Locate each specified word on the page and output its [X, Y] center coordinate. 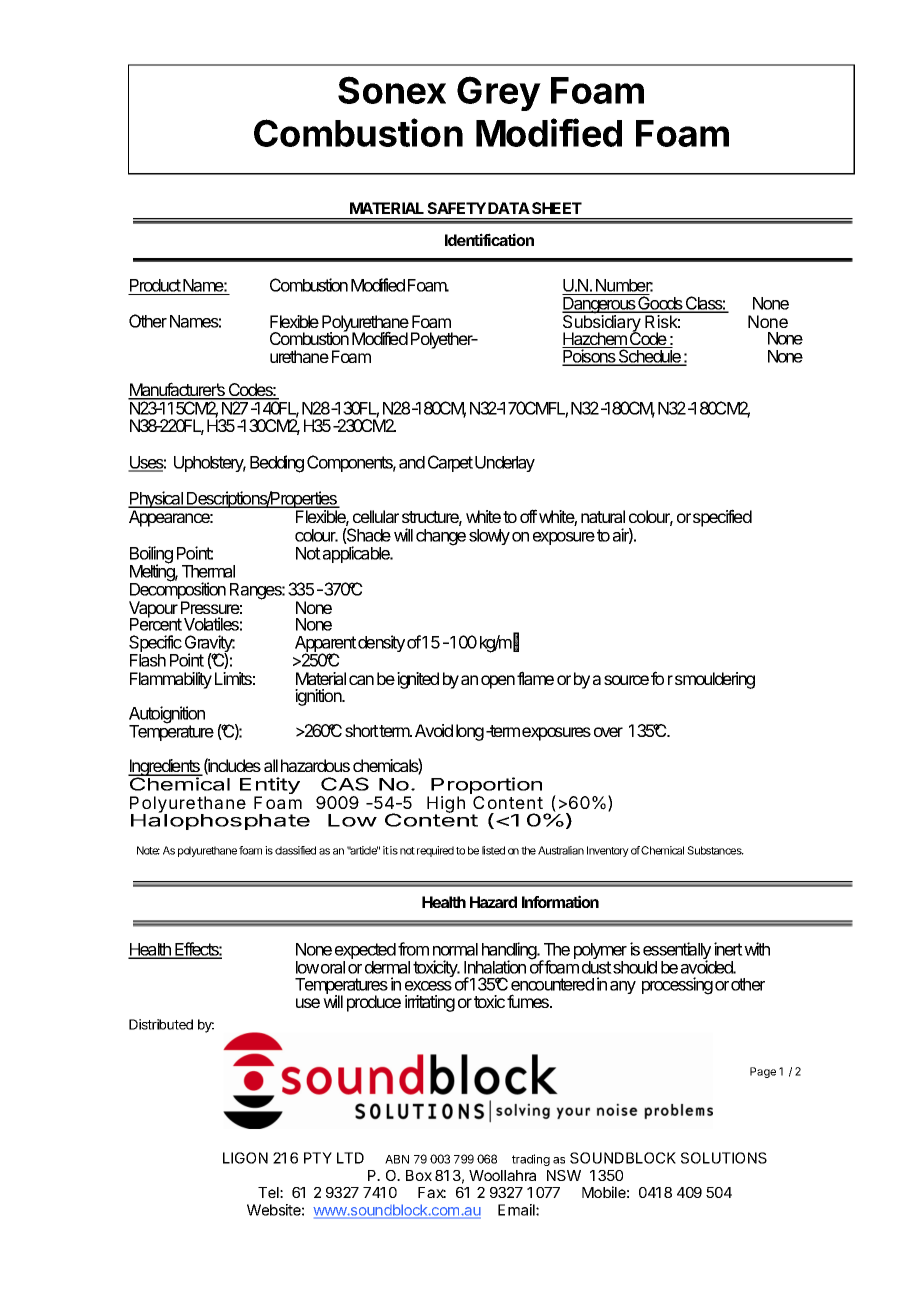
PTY [318, 1158]
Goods [660, 304]
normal [455, 949]
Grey [499, 93]
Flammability [171, 680]
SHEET [557, 208]
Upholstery [210, 464]
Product [155, 287]
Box [419, 1175]
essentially [677, 952]
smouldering [715, 680]
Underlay [505, 464]
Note [148, 850]
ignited [418, 680]
